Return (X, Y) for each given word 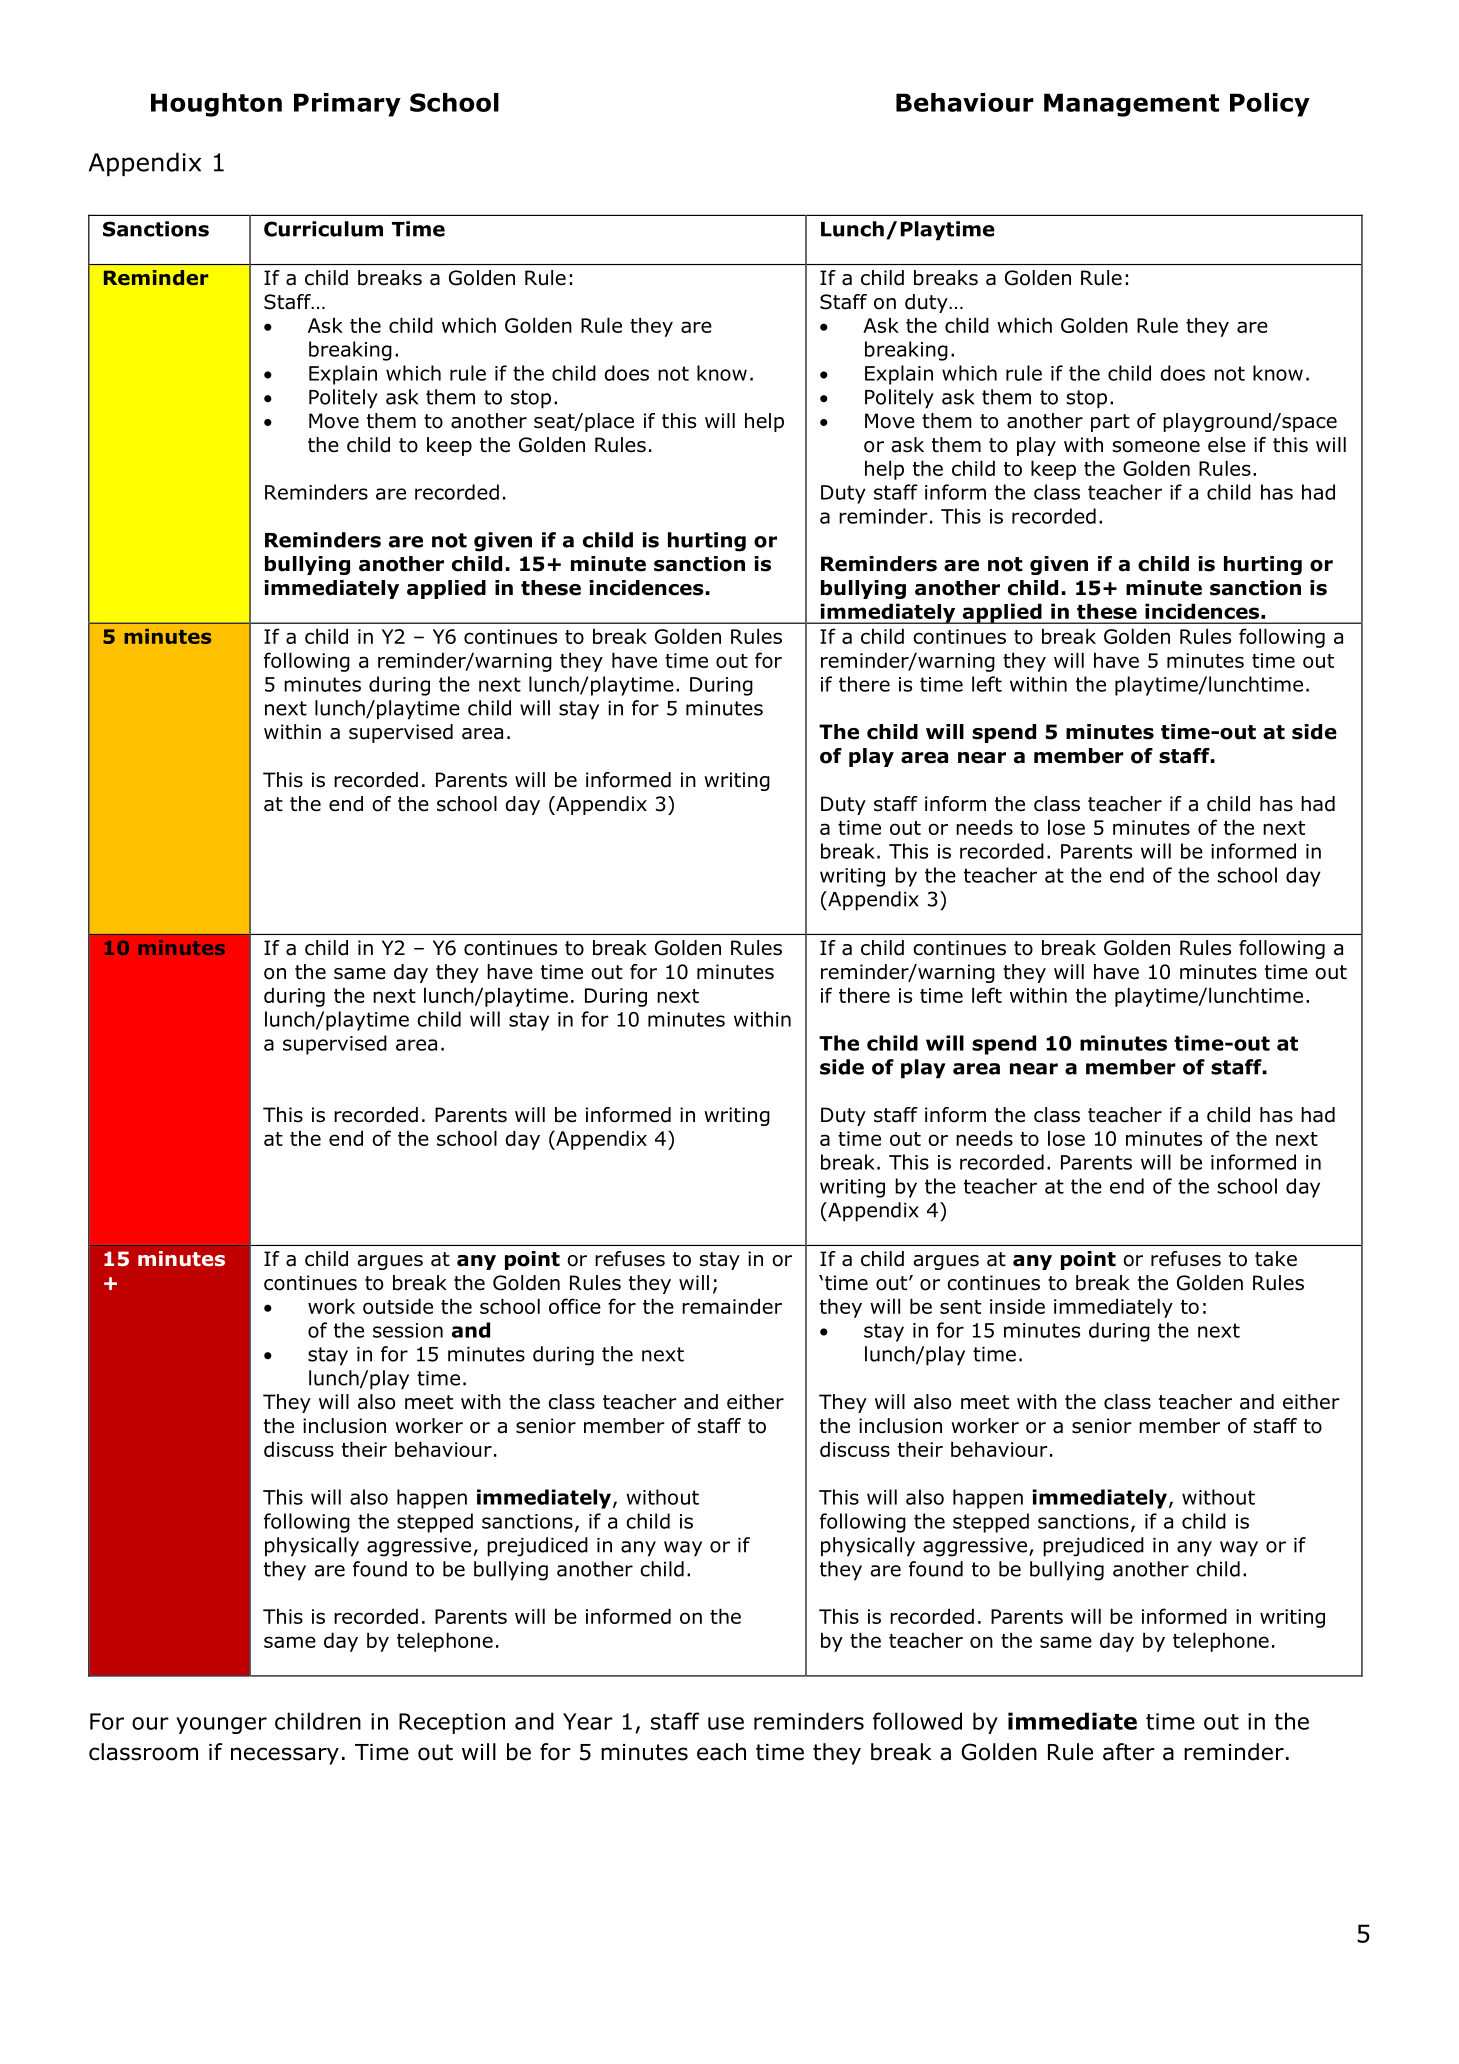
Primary (347, 105)
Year (588, 1721)
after (1129, 1752)
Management (1131, 105)
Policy (1270, 105)
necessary (285, 1756)
